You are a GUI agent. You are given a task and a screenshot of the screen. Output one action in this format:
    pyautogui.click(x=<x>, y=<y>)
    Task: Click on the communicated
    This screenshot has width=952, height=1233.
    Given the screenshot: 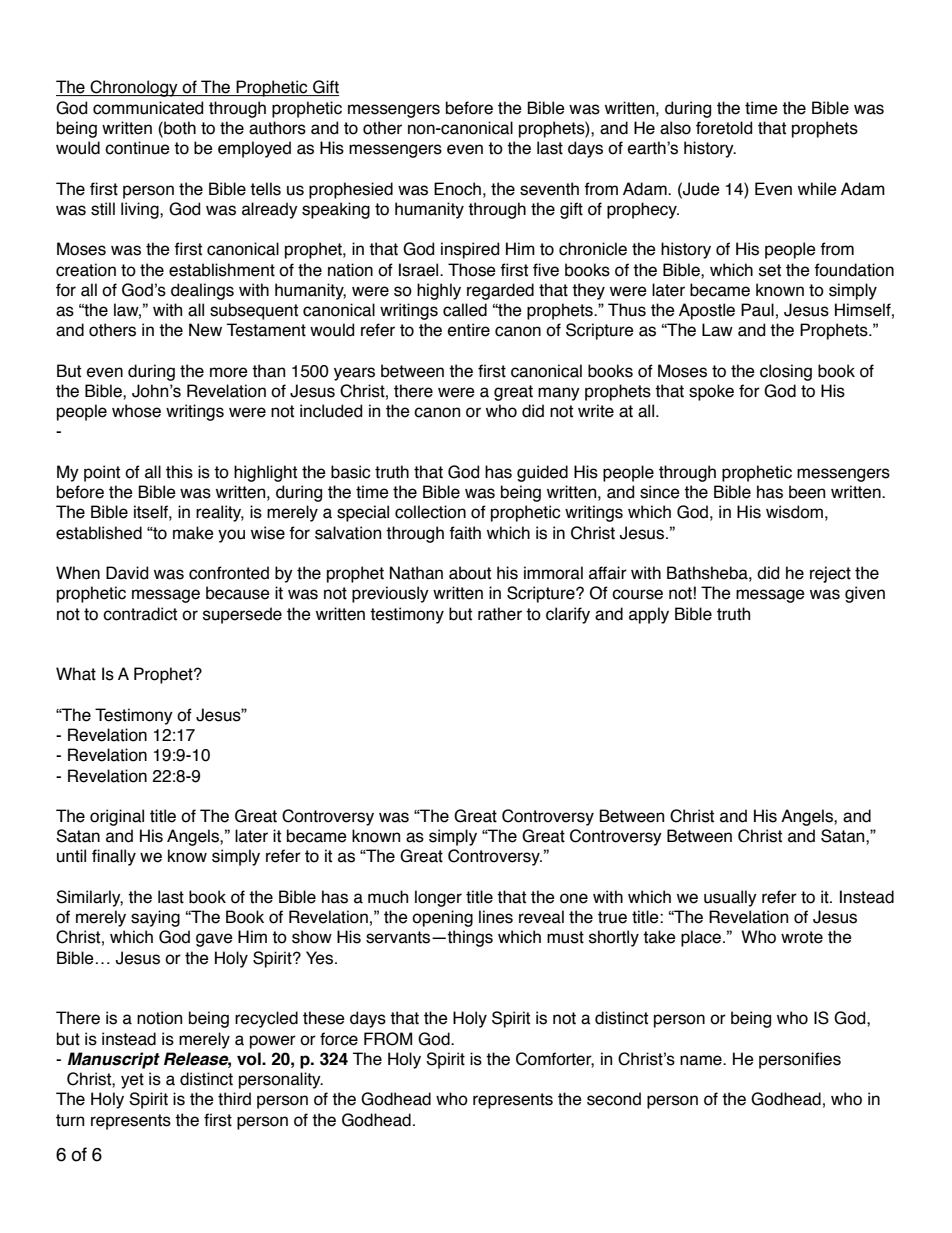 What is the action you would take?
    pyautogui.click(x=148, y=108)
